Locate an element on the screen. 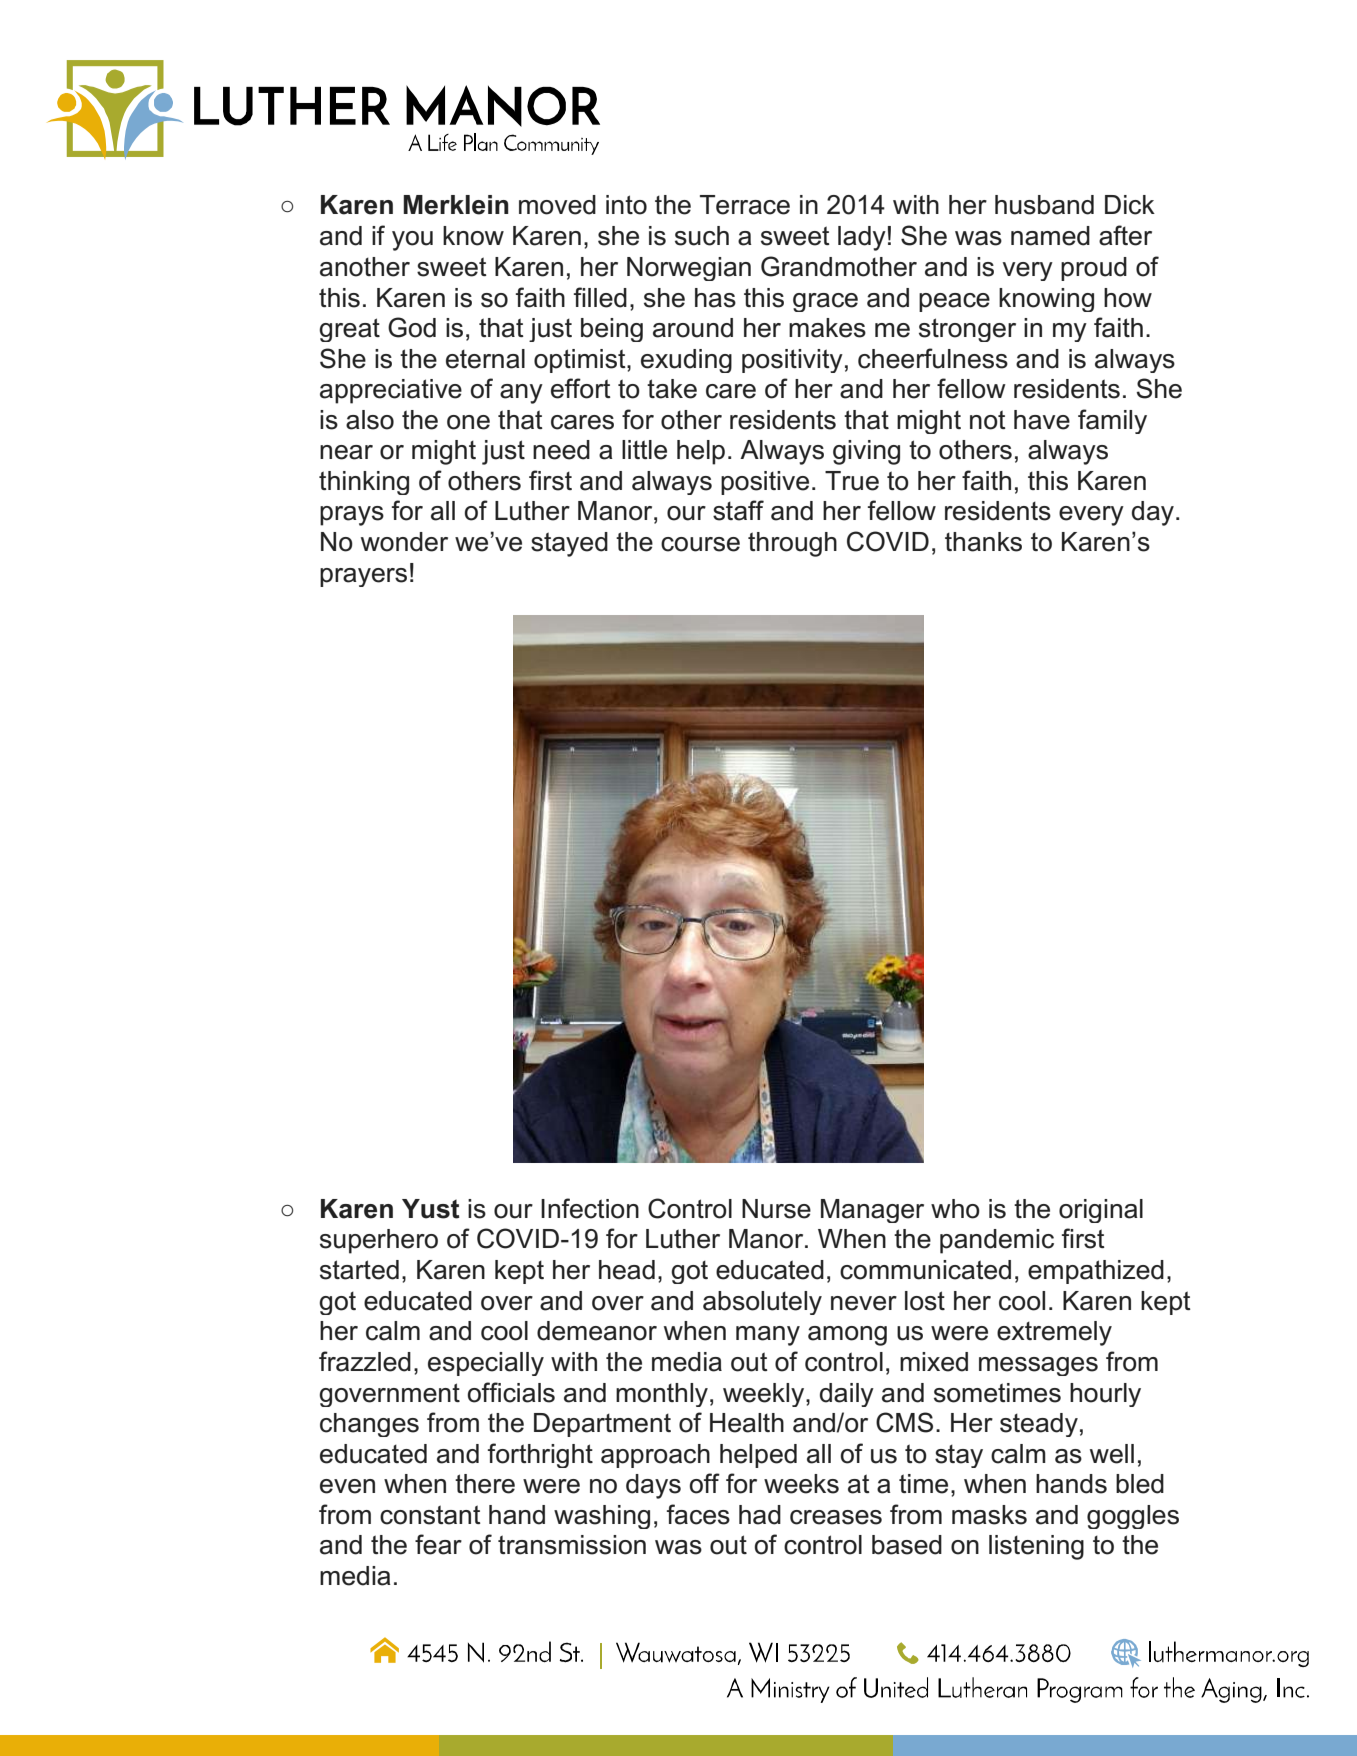 This screenshot has height=1756, width=1357. superhero is located at coordinates (379, 1241).
